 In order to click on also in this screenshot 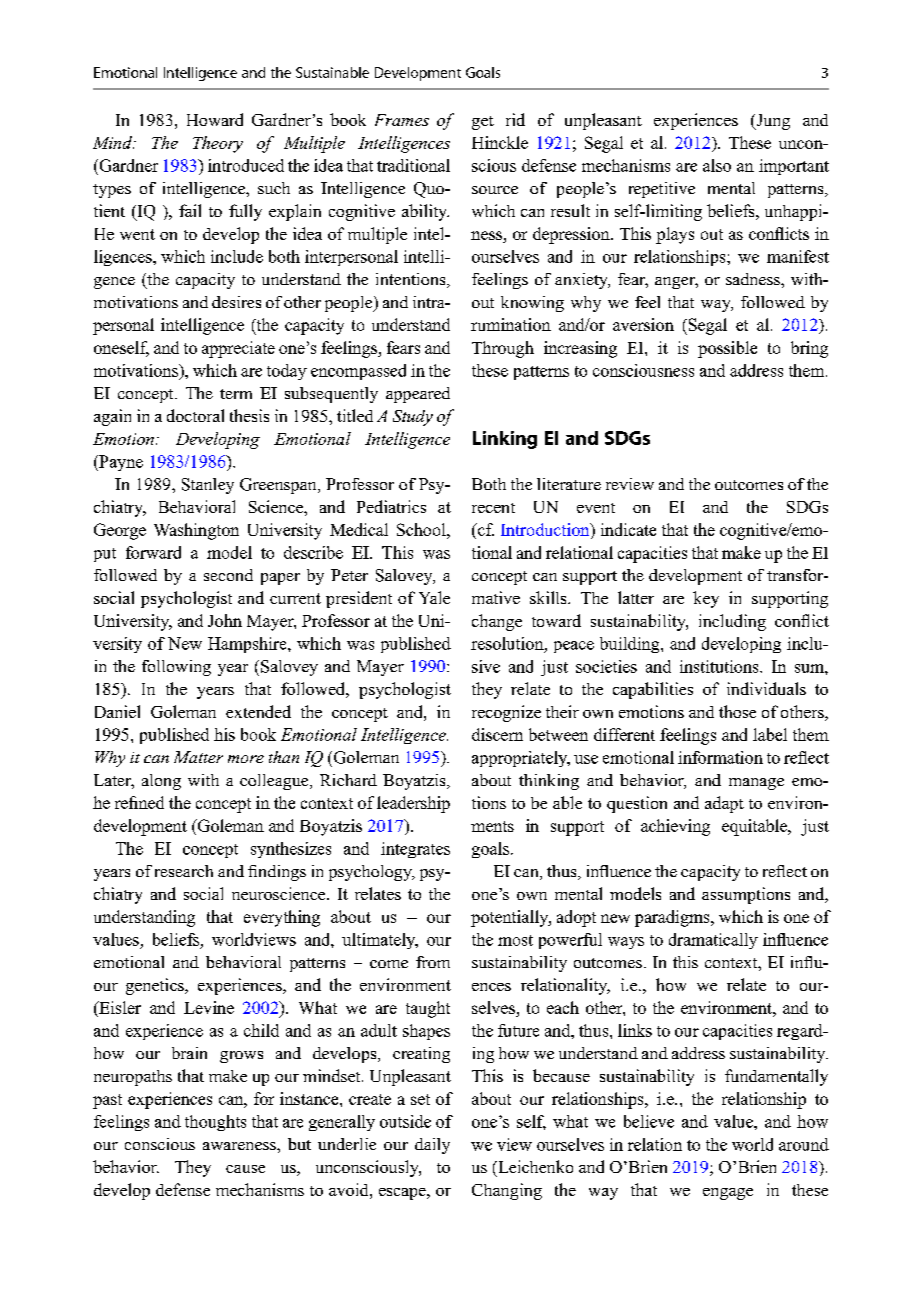, I will do `click(717, 165)`.
